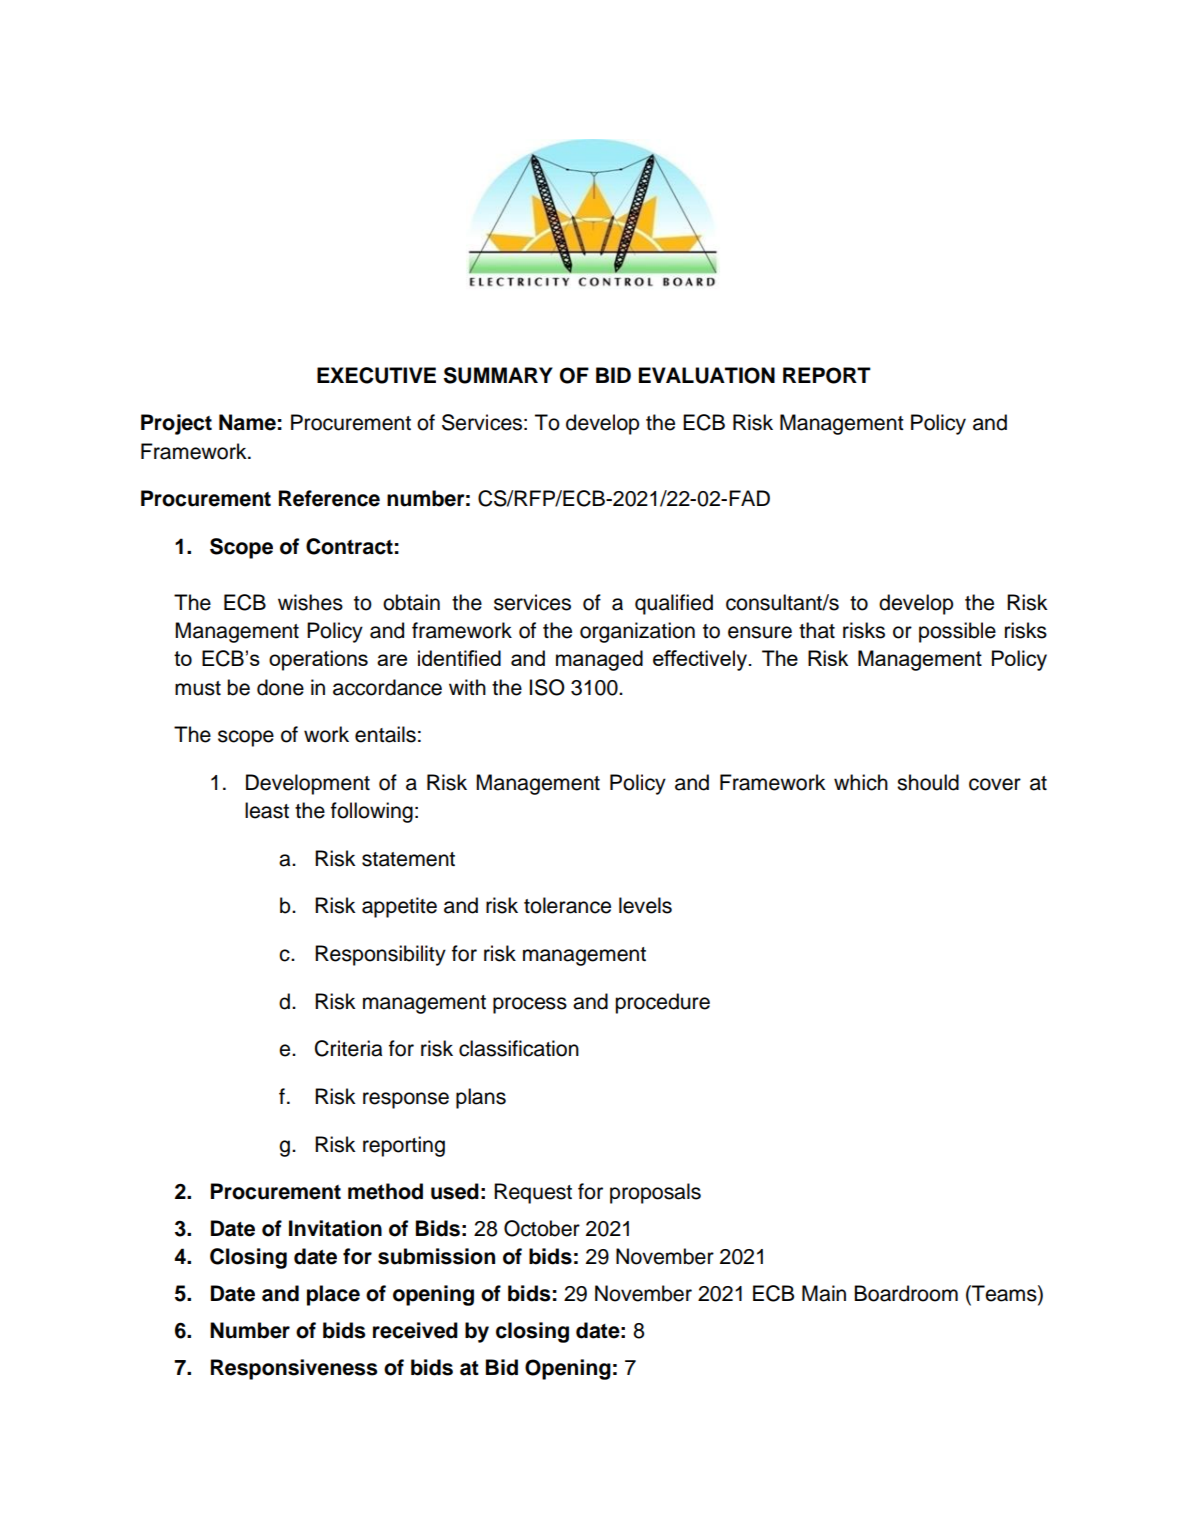 The image size is (1187, 1537). I want to click on Responsiveness, so click(294, 1369).
